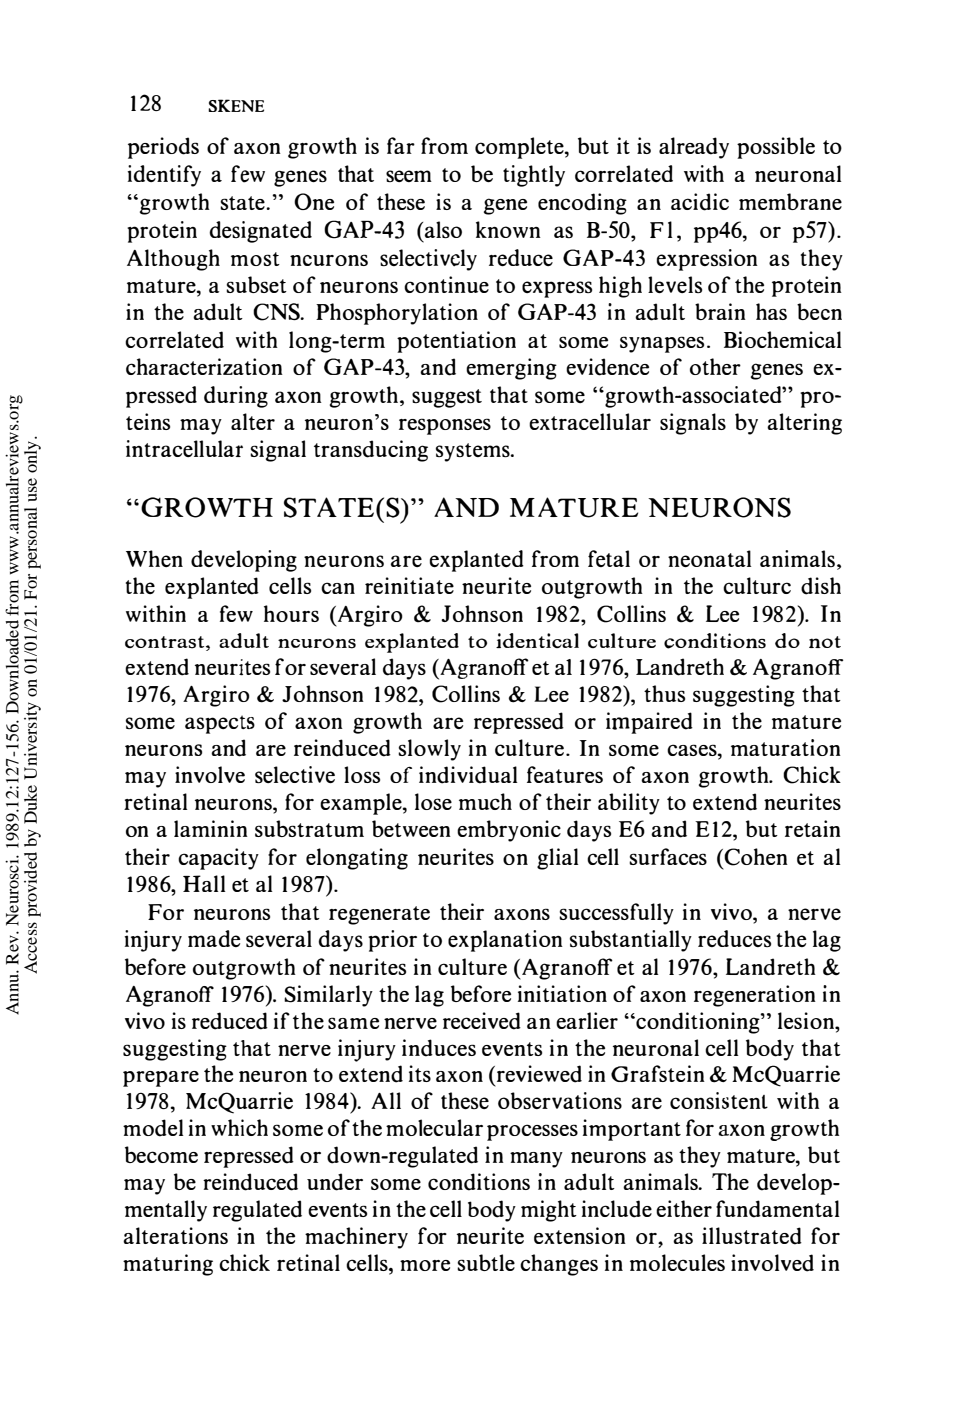 The width and height of the document is (967, 1410). What do you see at coordinates (709, 558) in the document?
I see `neonatal` at bounding box center [709, 558].
